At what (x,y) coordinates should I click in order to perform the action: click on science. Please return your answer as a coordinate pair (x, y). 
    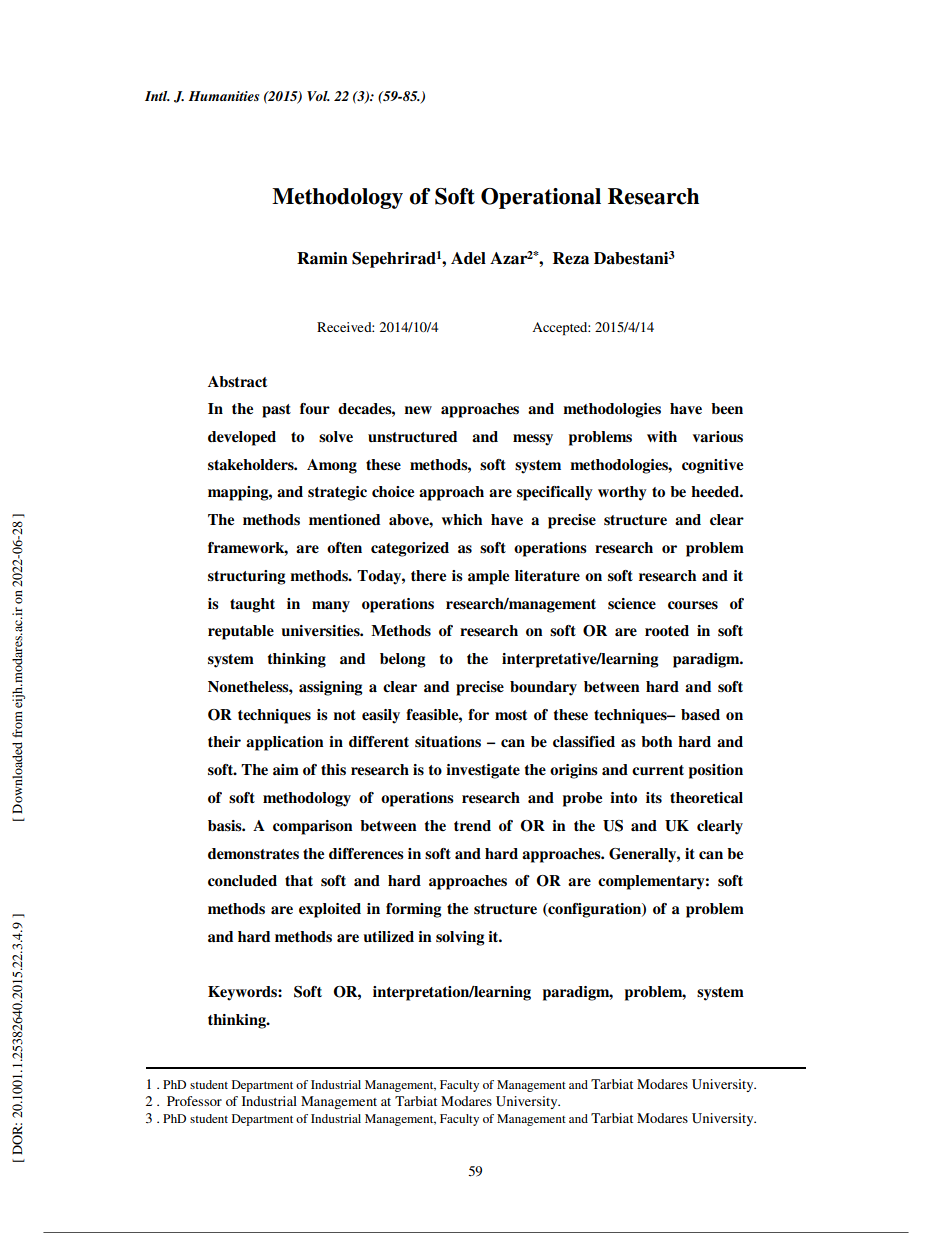
    Looking at the image, I should click on (632, 604).
